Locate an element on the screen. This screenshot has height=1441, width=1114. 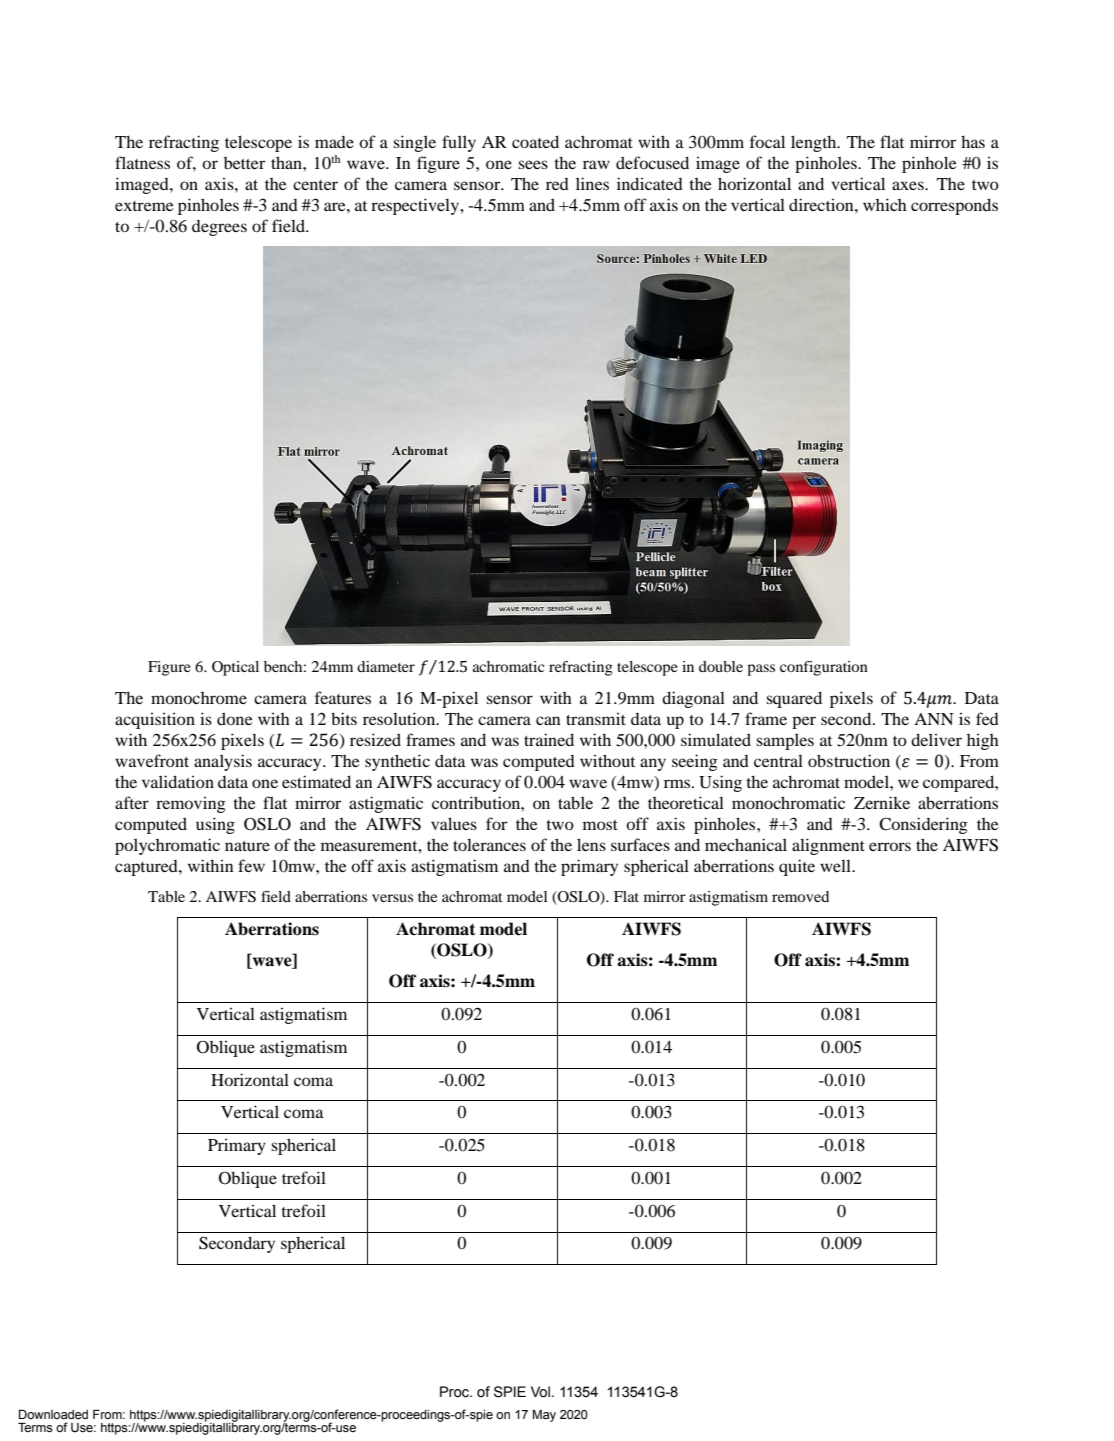
sees is located at coordinates (533, 164).
